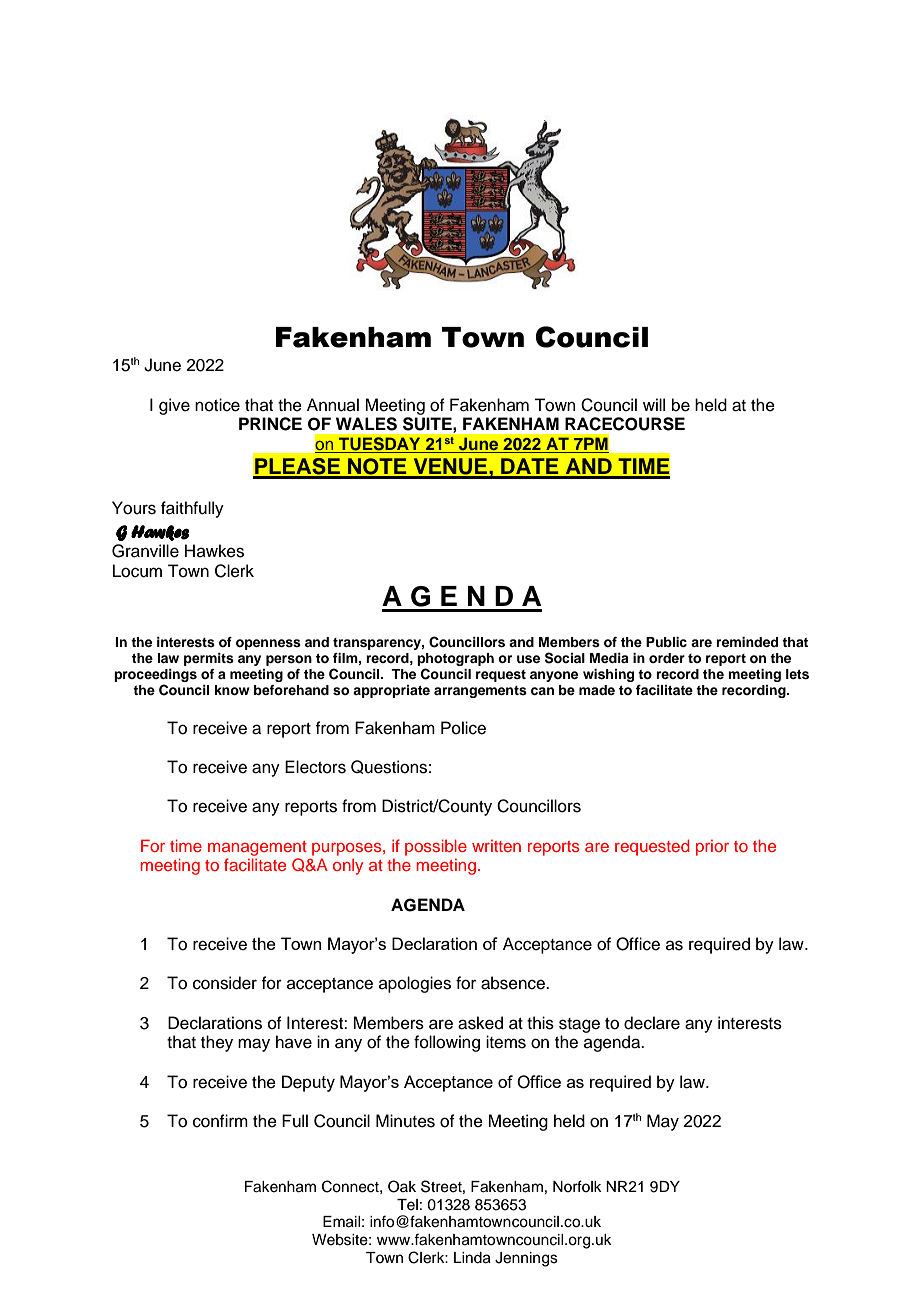 This screenshot has width=924, height=1308. What do you see at coordinates (220, 1121) in the screenshot?
I see `confirm` at bounding box center [220, 1121].
